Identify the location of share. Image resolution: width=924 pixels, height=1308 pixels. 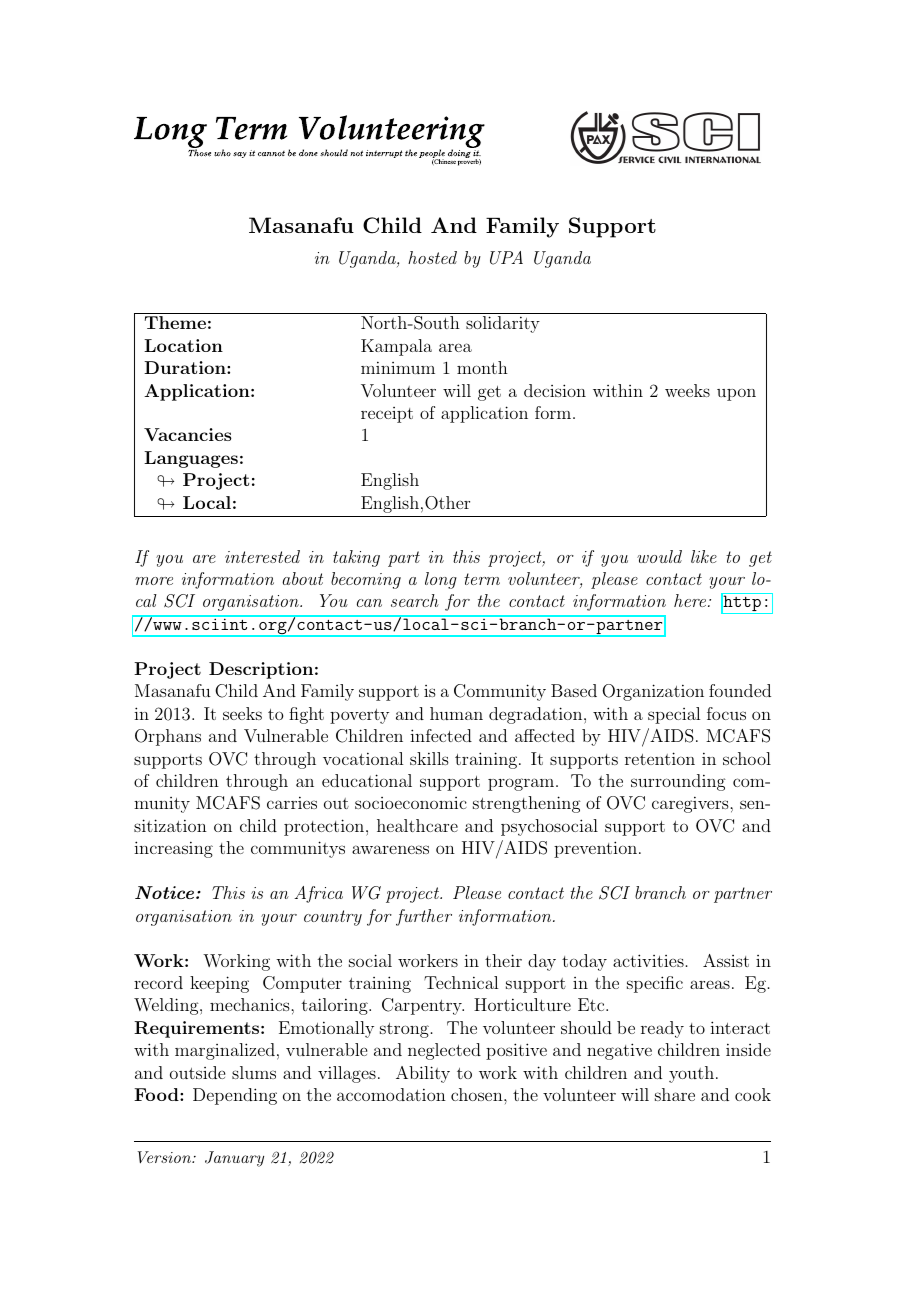
(675, 1094).
